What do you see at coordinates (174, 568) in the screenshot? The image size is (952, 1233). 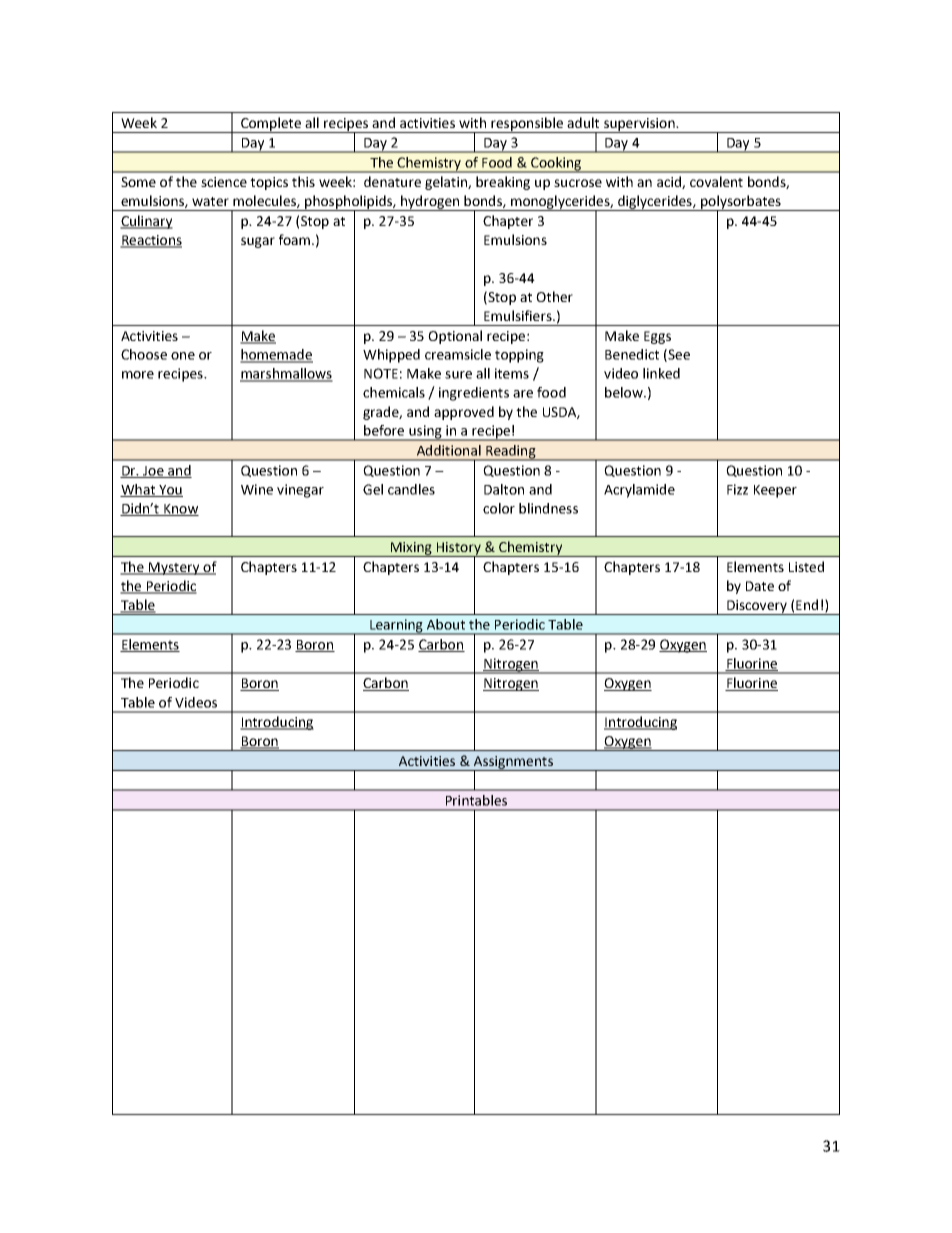 I see `Mystery` at bounding box center [174, 568].
